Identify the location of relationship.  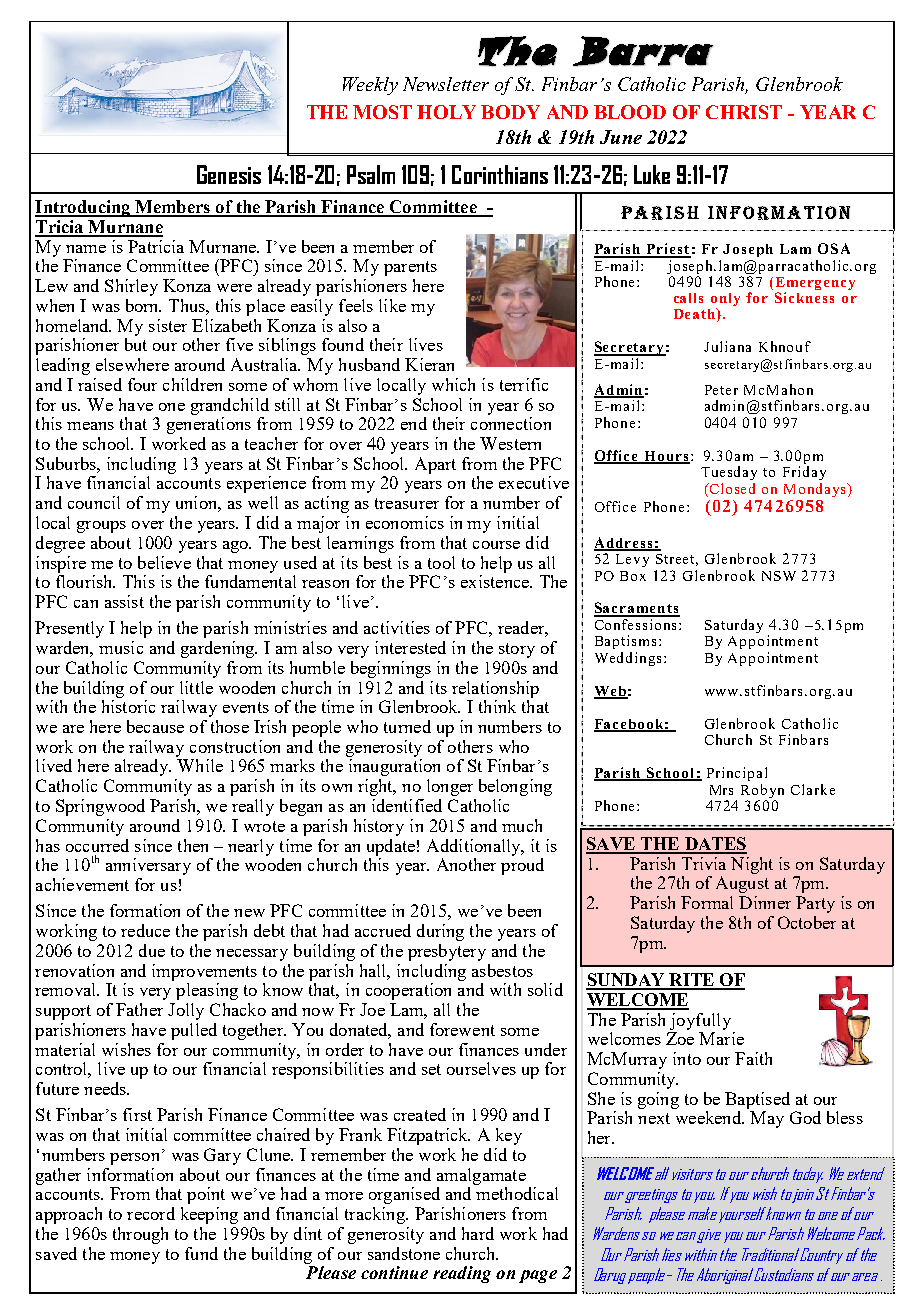
(495, 689).
